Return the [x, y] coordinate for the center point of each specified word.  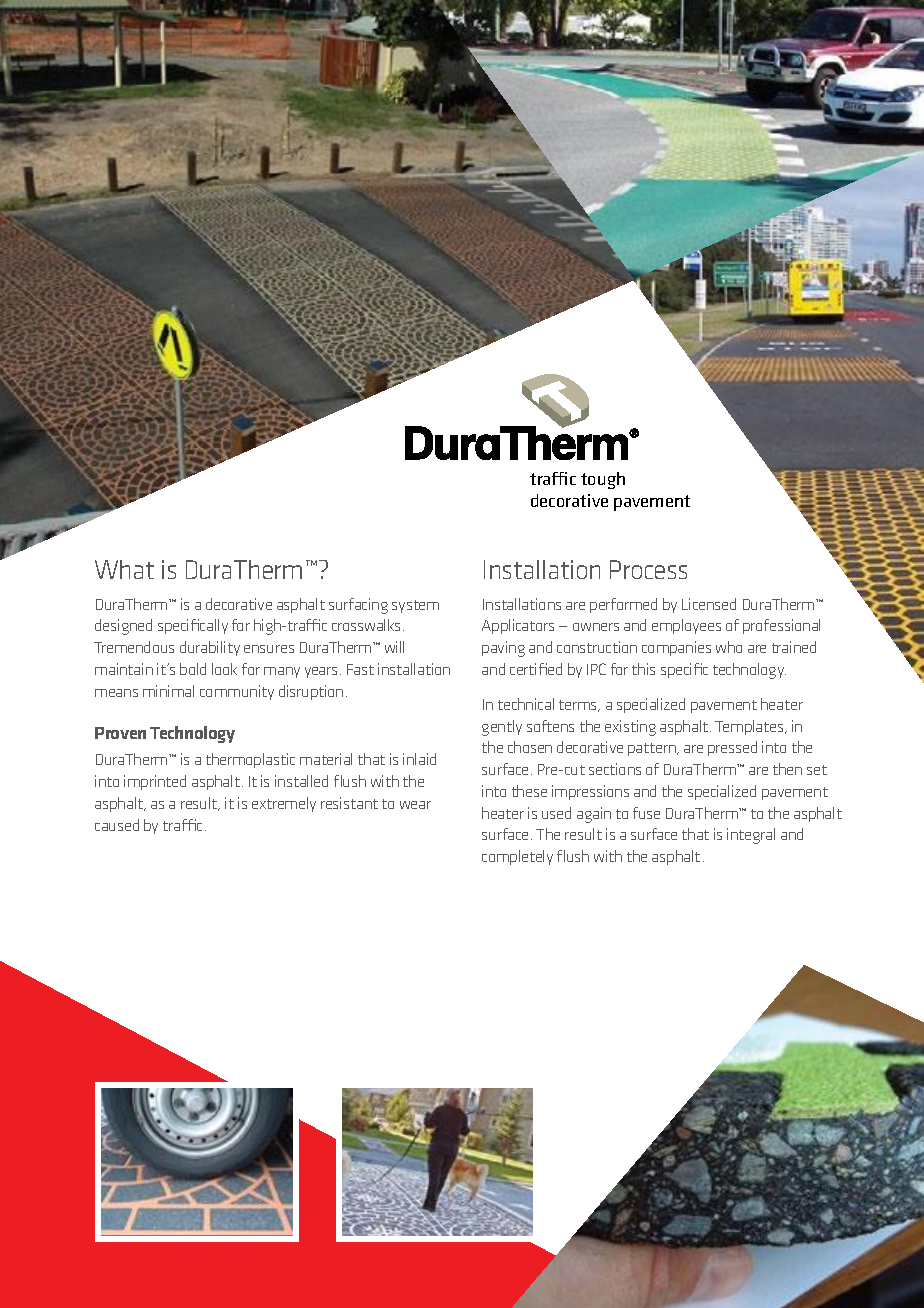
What [124, 569]
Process [648, 569]
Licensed [709, 604]
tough [603, 480]
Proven [120, 733]
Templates [750, 727]
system [415, 606]
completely [517, 857]
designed [123, 627]
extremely [284, 804]
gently [502, 728]
